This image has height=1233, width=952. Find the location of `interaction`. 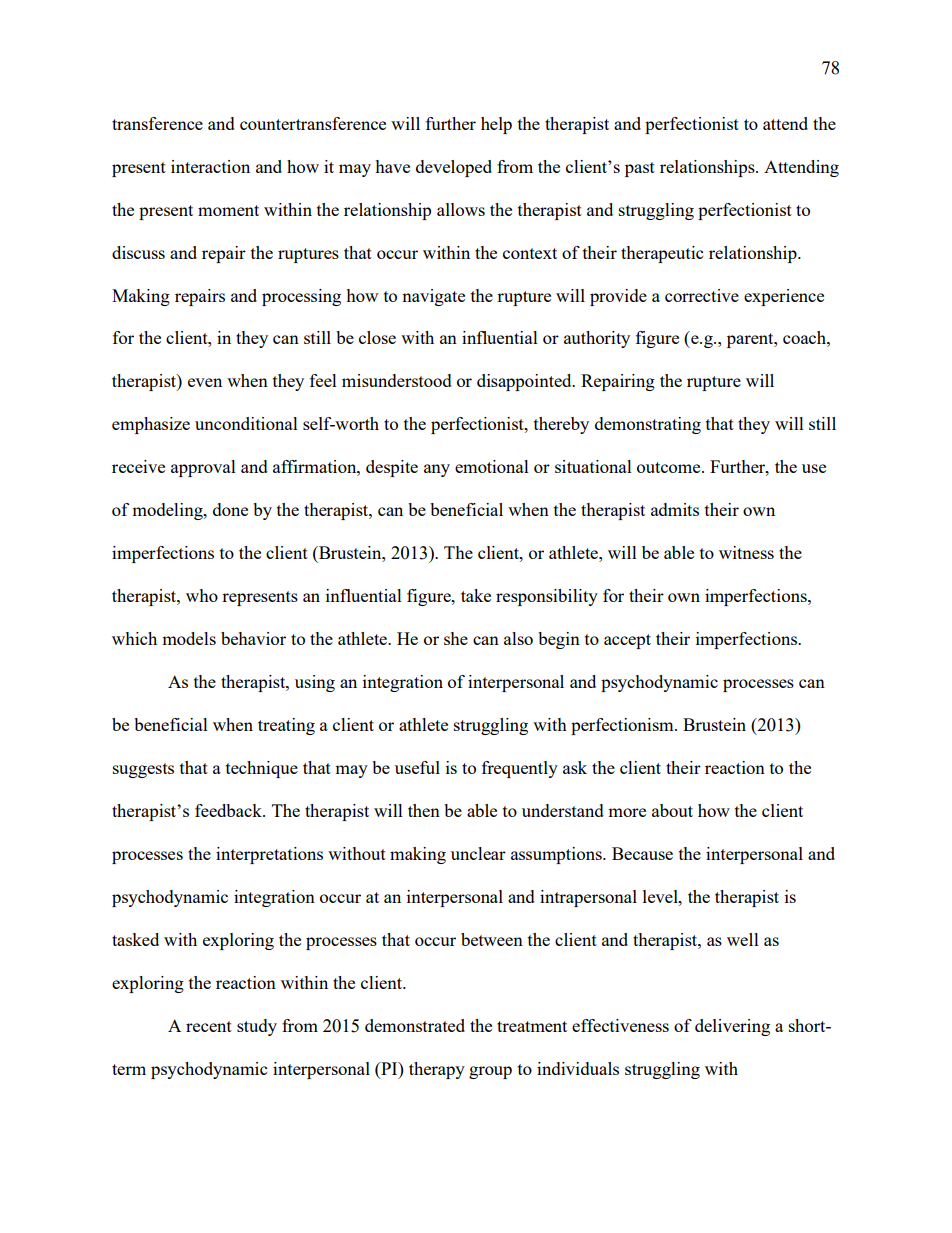

interaction is located at coordinates (210, 166).
